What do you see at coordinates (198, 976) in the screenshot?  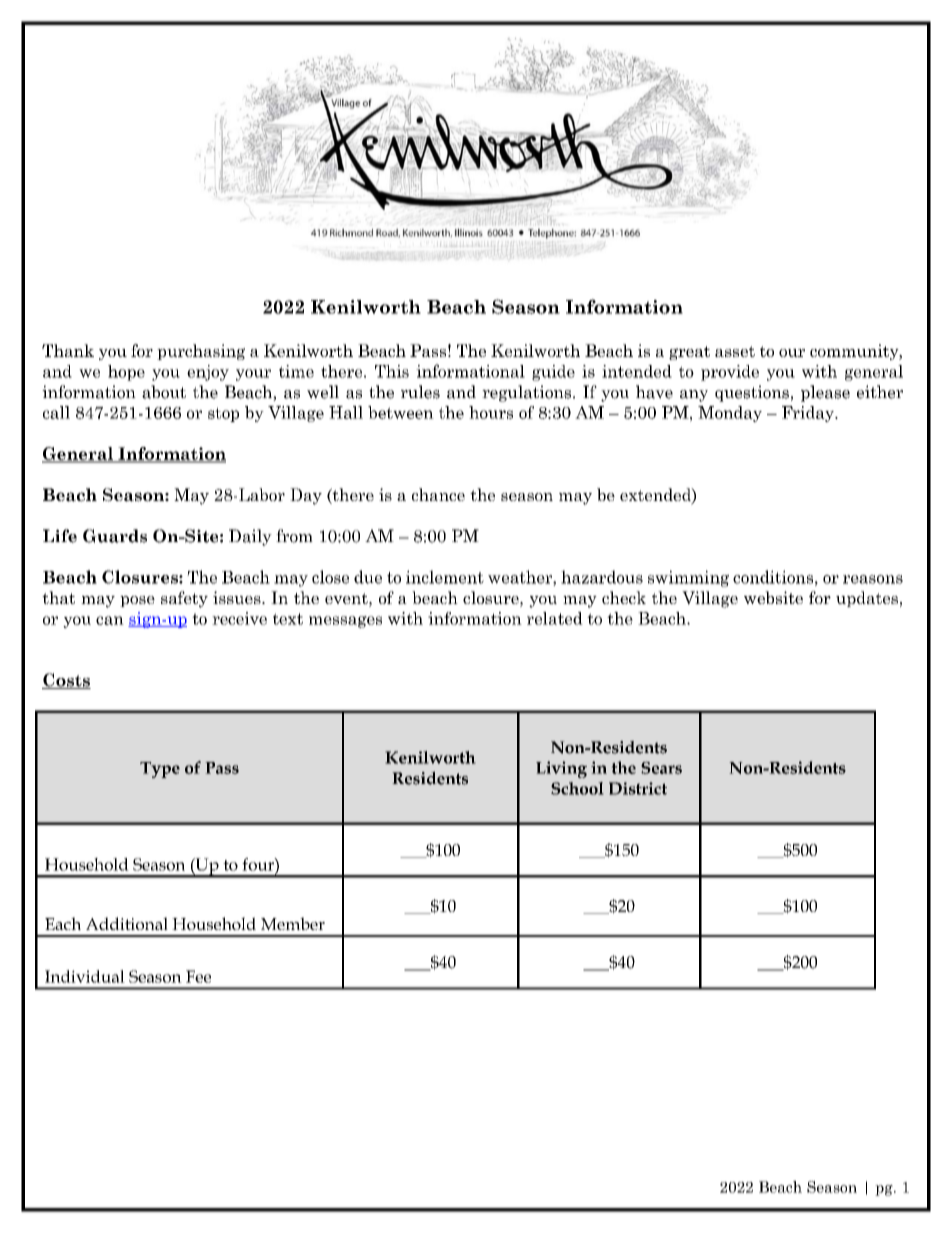 I see `Fee` at bounding box center [198, 976].
